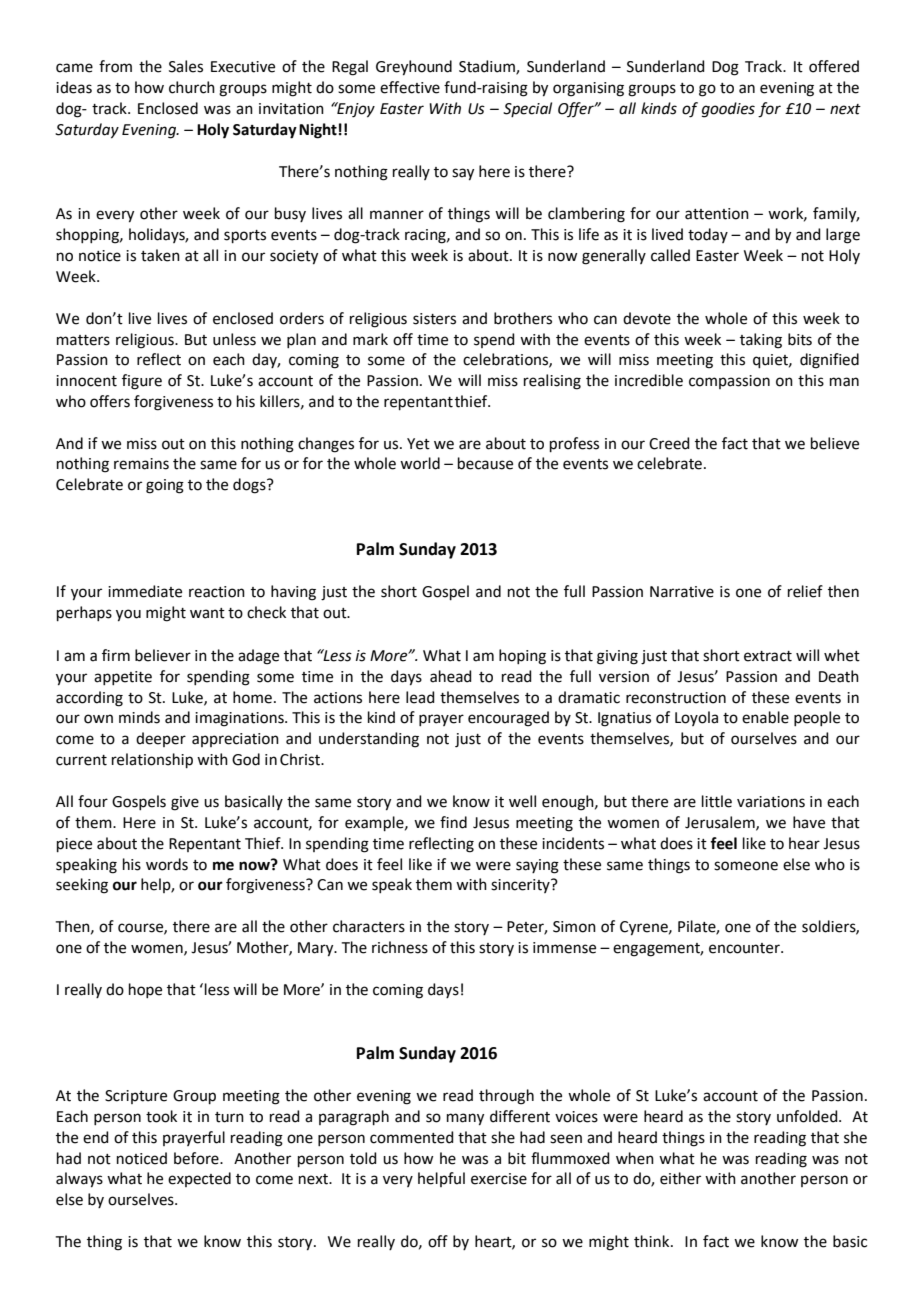 The width and height of the image is (924, 1309). What do you see at coordinates (451, 676) in the image?
I see `ahead` at bounding box center [451, 676].
